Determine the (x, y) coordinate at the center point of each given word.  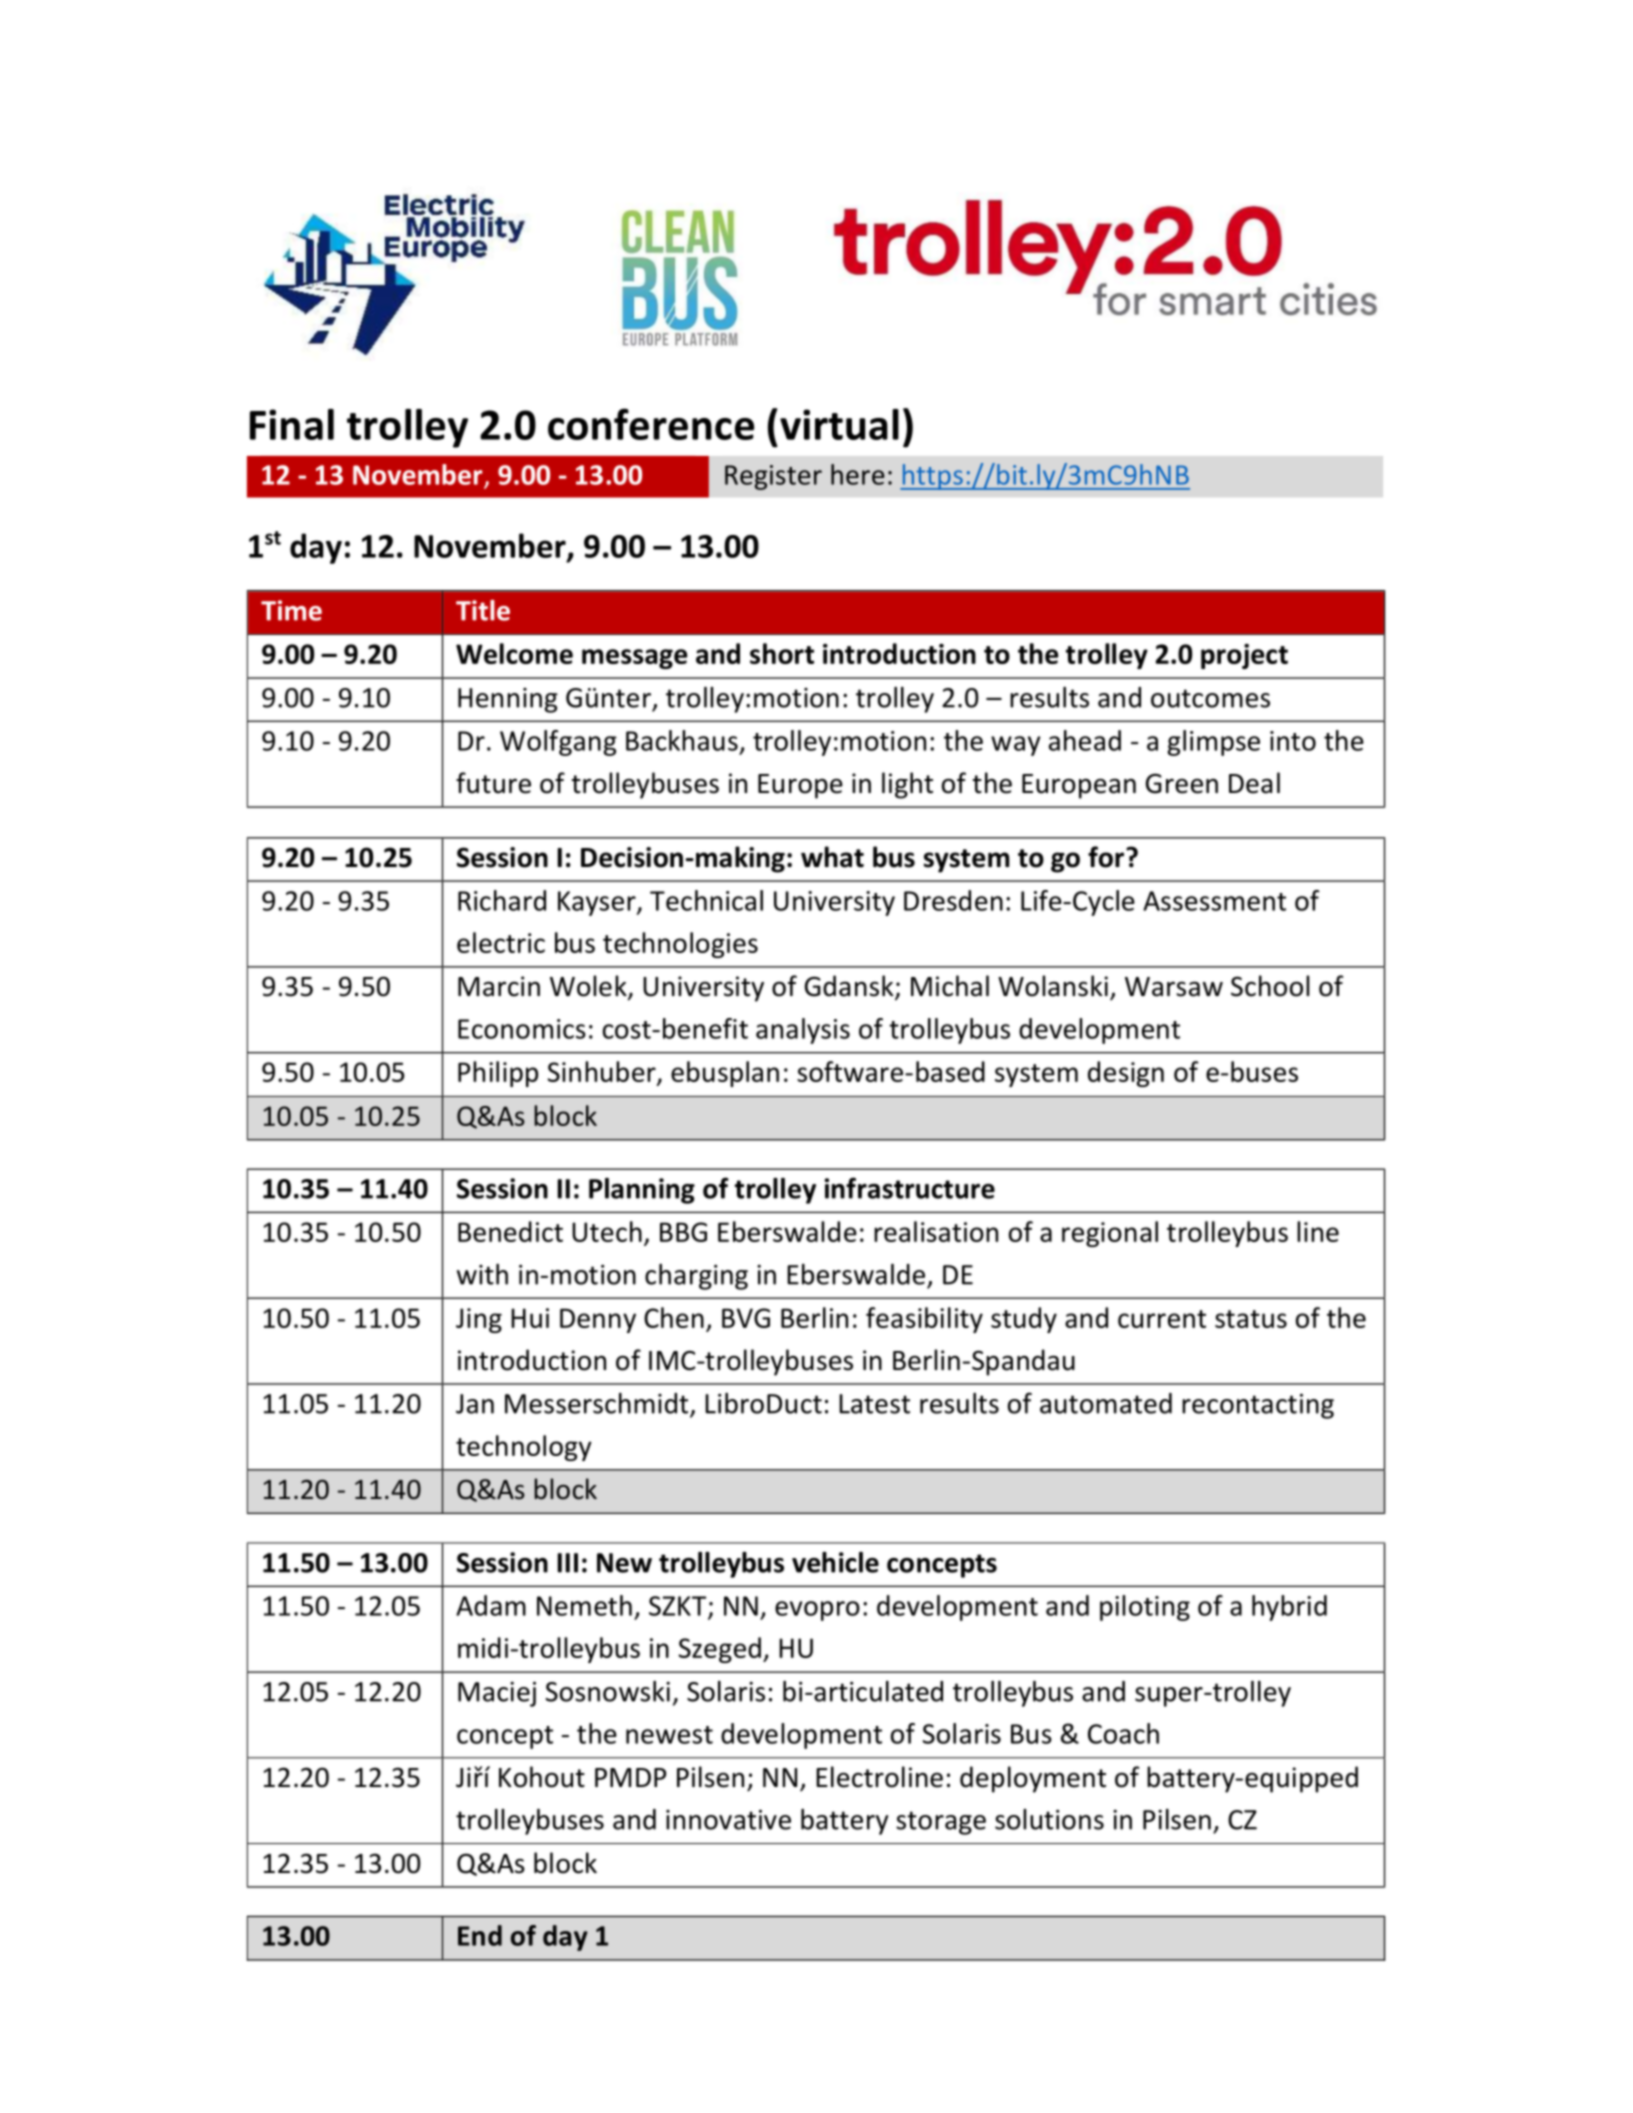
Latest (874, 1404)
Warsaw (1174, 987)
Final (292, 424)
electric (501, 942)
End (480, 1935)
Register (773, 477)
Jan (475, 1404)
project (1244, 656)
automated (1106, 1403)
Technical (706, 900)
